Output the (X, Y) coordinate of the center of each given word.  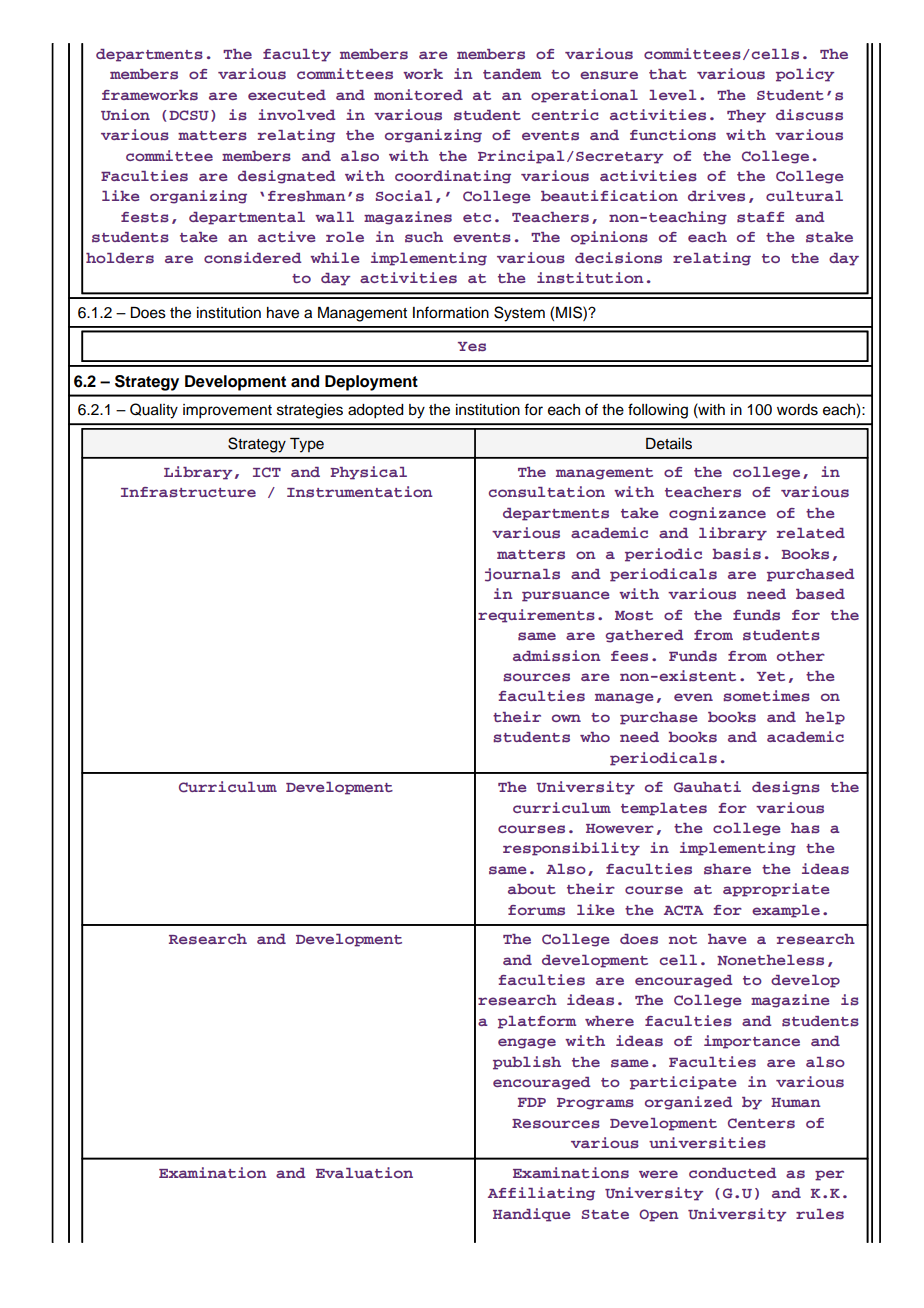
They (746, 116)
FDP (532, 1102)
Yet (771, 676)
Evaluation (364, 1172)
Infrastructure (188, 492)
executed (287, 95)
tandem (512, 74)
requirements (536, 616)
